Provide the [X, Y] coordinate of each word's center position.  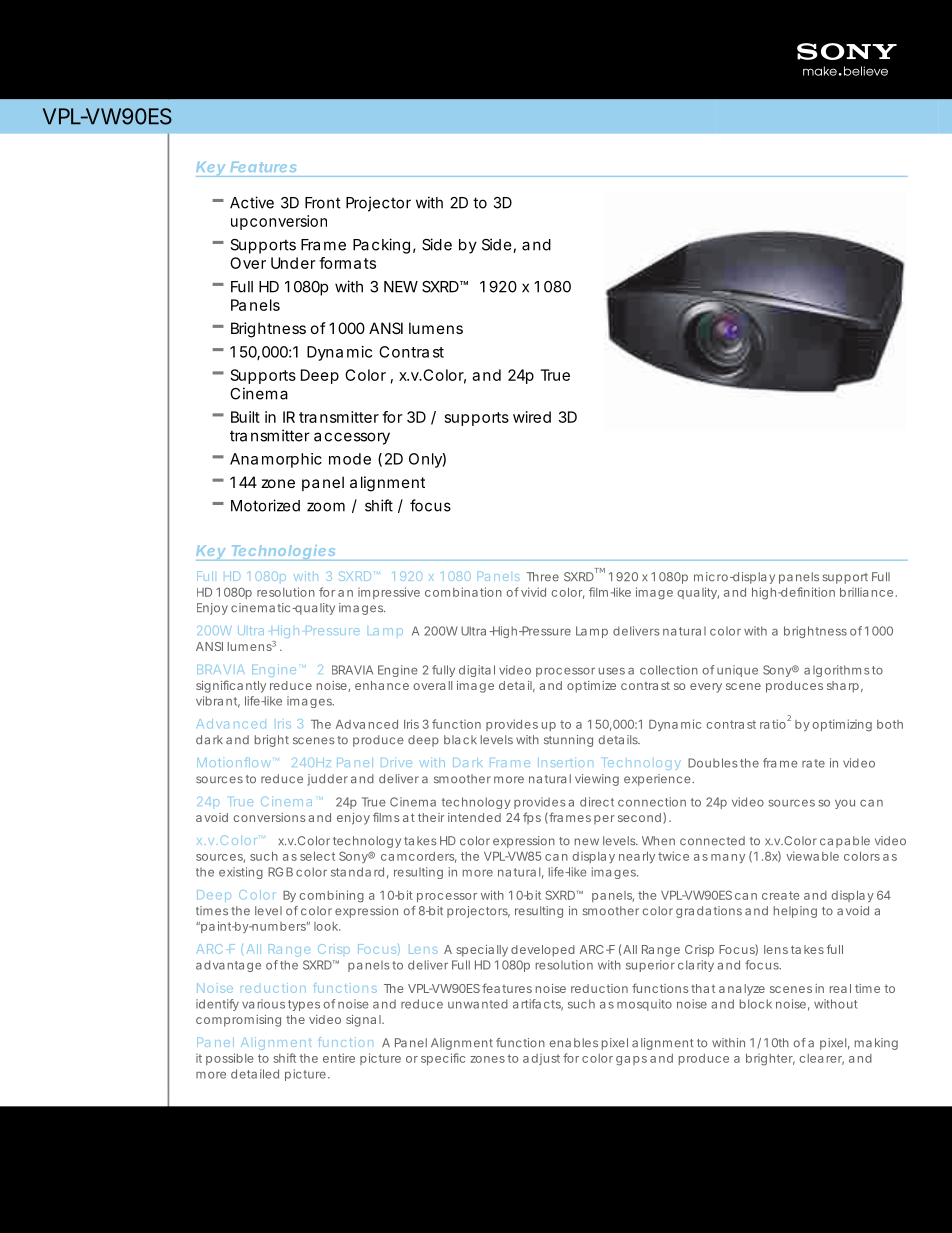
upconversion [279, 222]
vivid [533, 592]
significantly [231, 686]
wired [532, 417]
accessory [352, 438]
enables [574, 1043]
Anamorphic [276, 460]
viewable [812, 856]
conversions [269, 817]
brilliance [866, 592]
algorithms [837, 671]
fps [532, 818]
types [304, 1005]
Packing [381, 246]
